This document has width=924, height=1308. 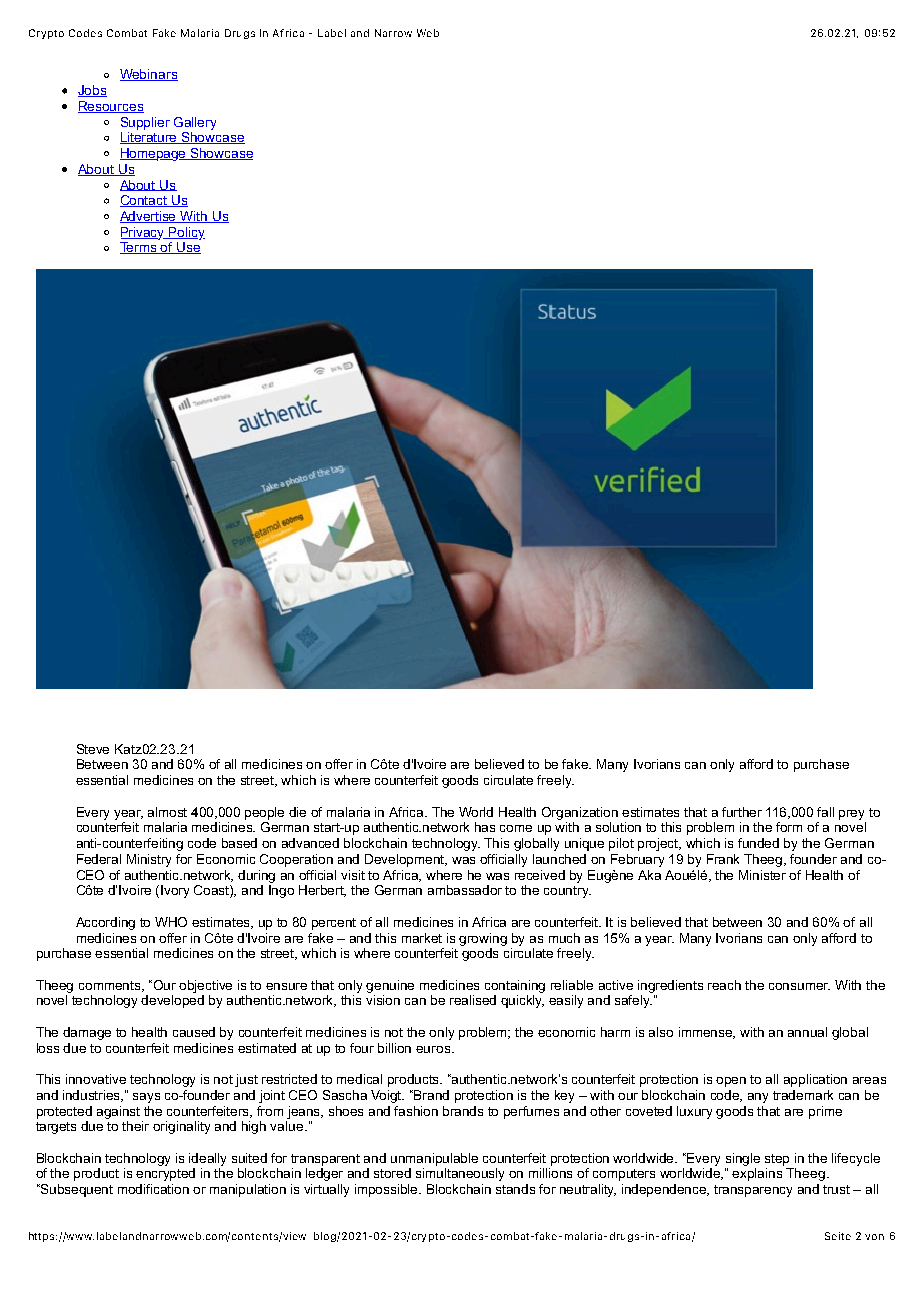 I want to click on Supplier, so click(x=145, y=123).
